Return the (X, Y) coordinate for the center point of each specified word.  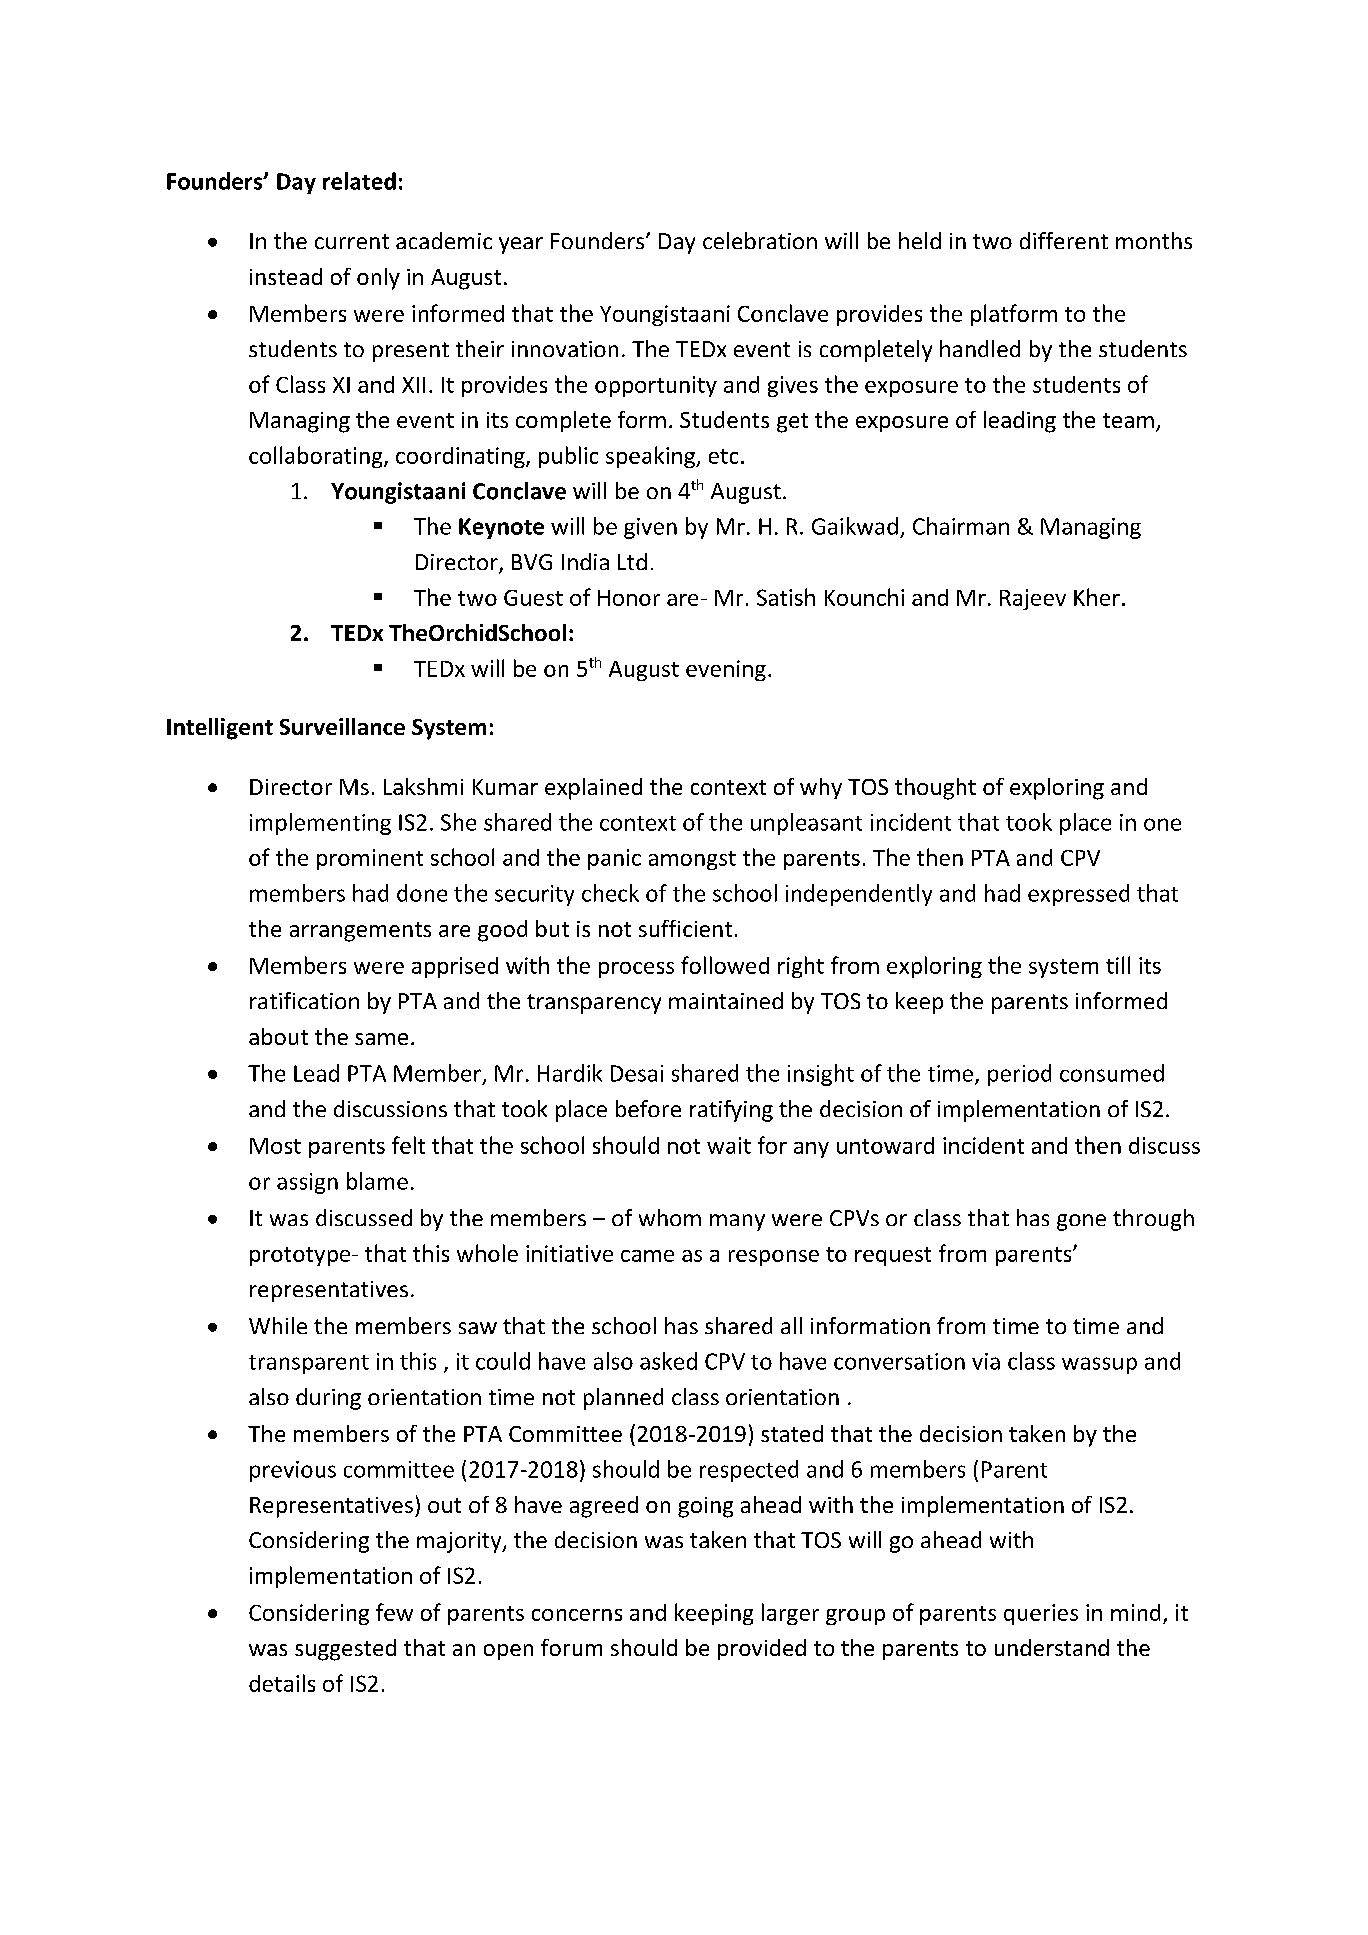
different (1064, 240)
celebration (760, 240)
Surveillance (342, 726)
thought (935, 789)
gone (1081, 1222)
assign (307, 1183)
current (352, 241)
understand (1052, 1647)
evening (726, 670)
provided (762, 1649)
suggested (345, 1650)
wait (729, 1145)
